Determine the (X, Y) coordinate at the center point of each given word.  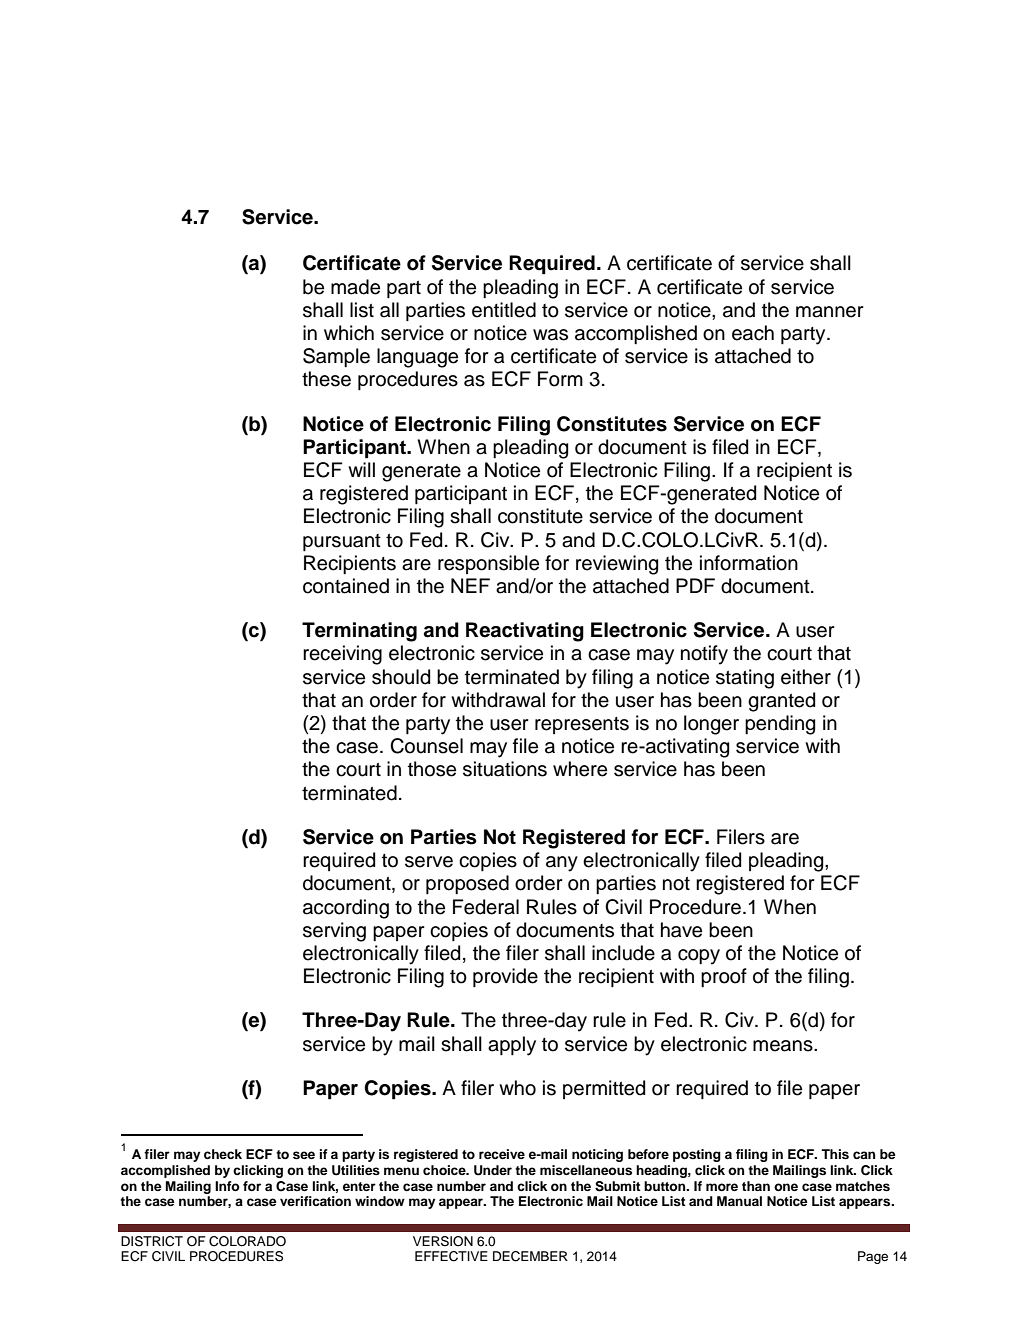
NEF (470, 585)
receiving (342, 655)
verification (315, 1201)
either (806, 677)
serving (334, 932)
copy (699, 957)
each (753, 333)
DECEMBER (530, 1256)
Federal (486, 907)
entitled (504, 310)
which (349, 333)
